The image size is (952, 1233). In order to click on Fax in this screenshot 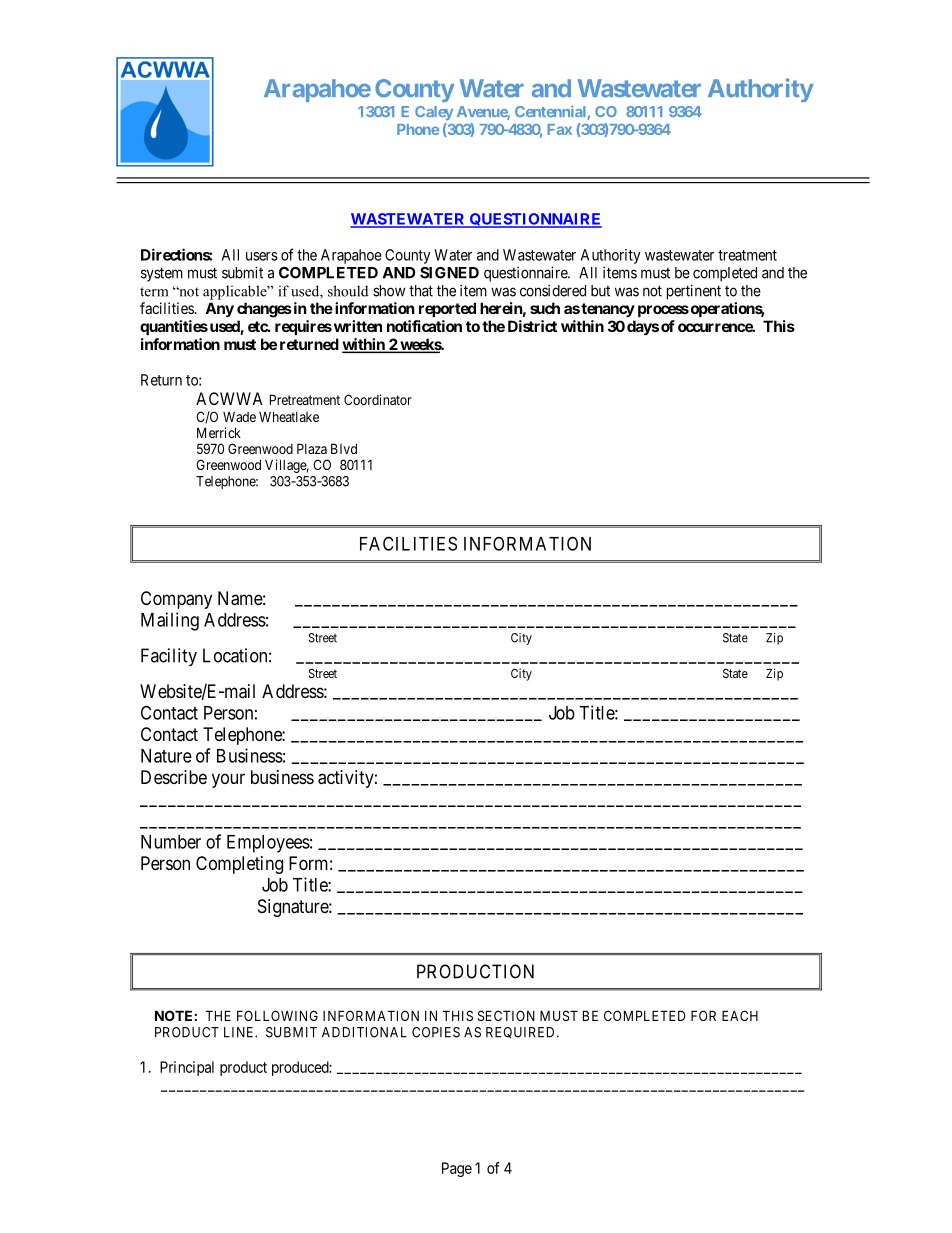, I will do `click(559, 129)`.
